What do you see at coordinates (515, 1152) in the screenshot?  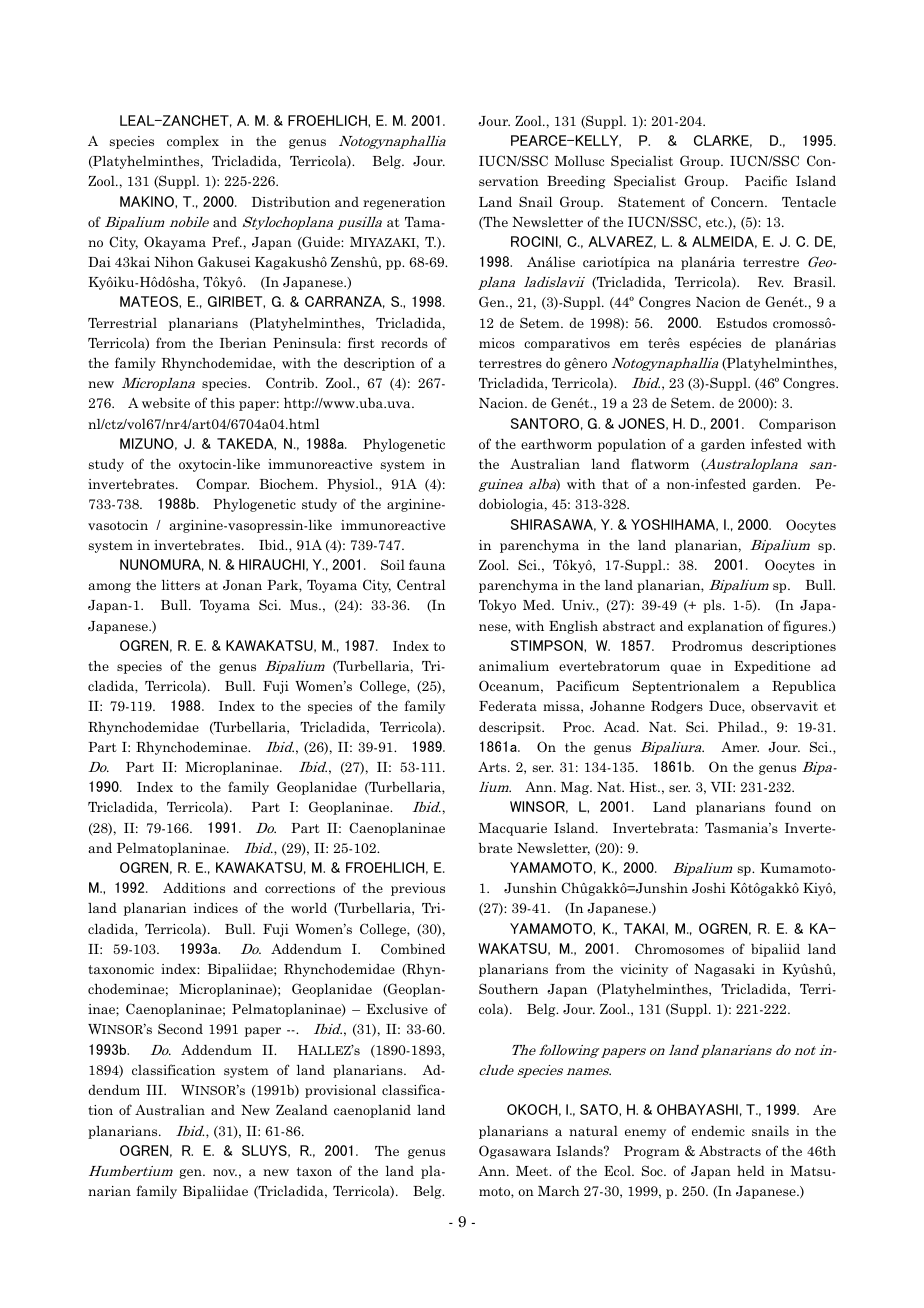 I see `Ogasawara` at bounding box center [515, 1152].
